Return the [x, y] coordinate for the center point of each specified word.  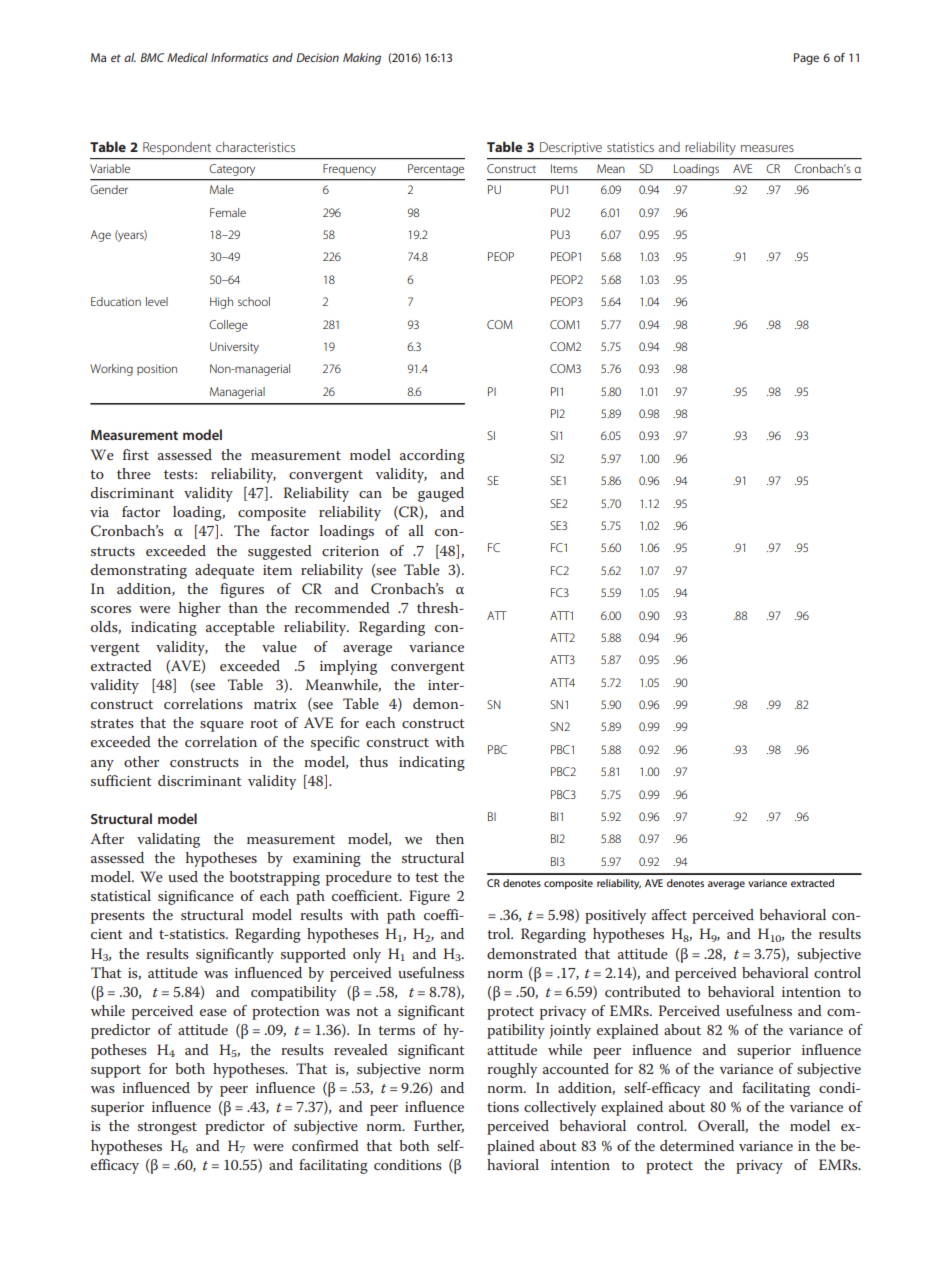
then [450, 838]
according [432, 456]
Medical [187, 57]
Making [362, 59]
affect [669, 914]
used [183, 876]
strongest [167, 1128]
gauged [441, 494]
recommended [342, 607]
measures [767, 148]
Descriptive [571, 148]
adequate [224, 571]
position [157, 369]
